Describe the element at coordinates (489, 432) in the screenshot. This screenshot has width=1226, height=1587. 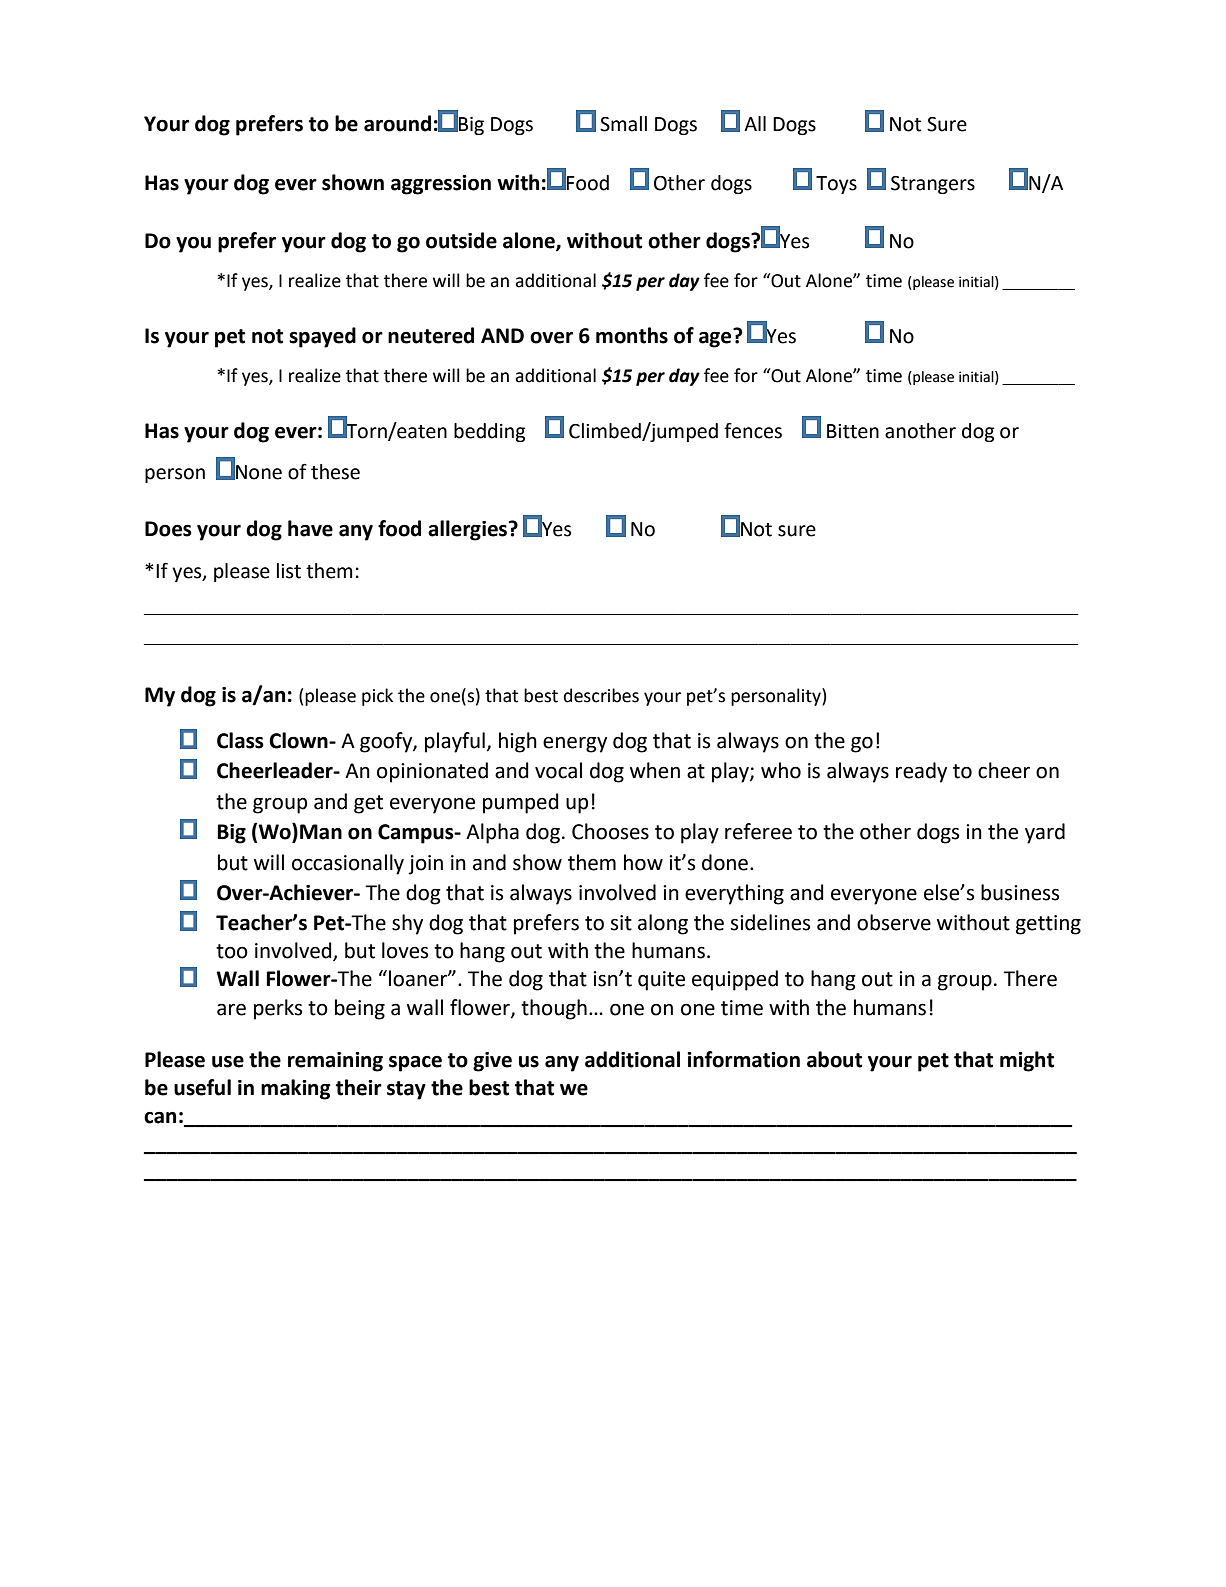
I see `bedding` at that location.
